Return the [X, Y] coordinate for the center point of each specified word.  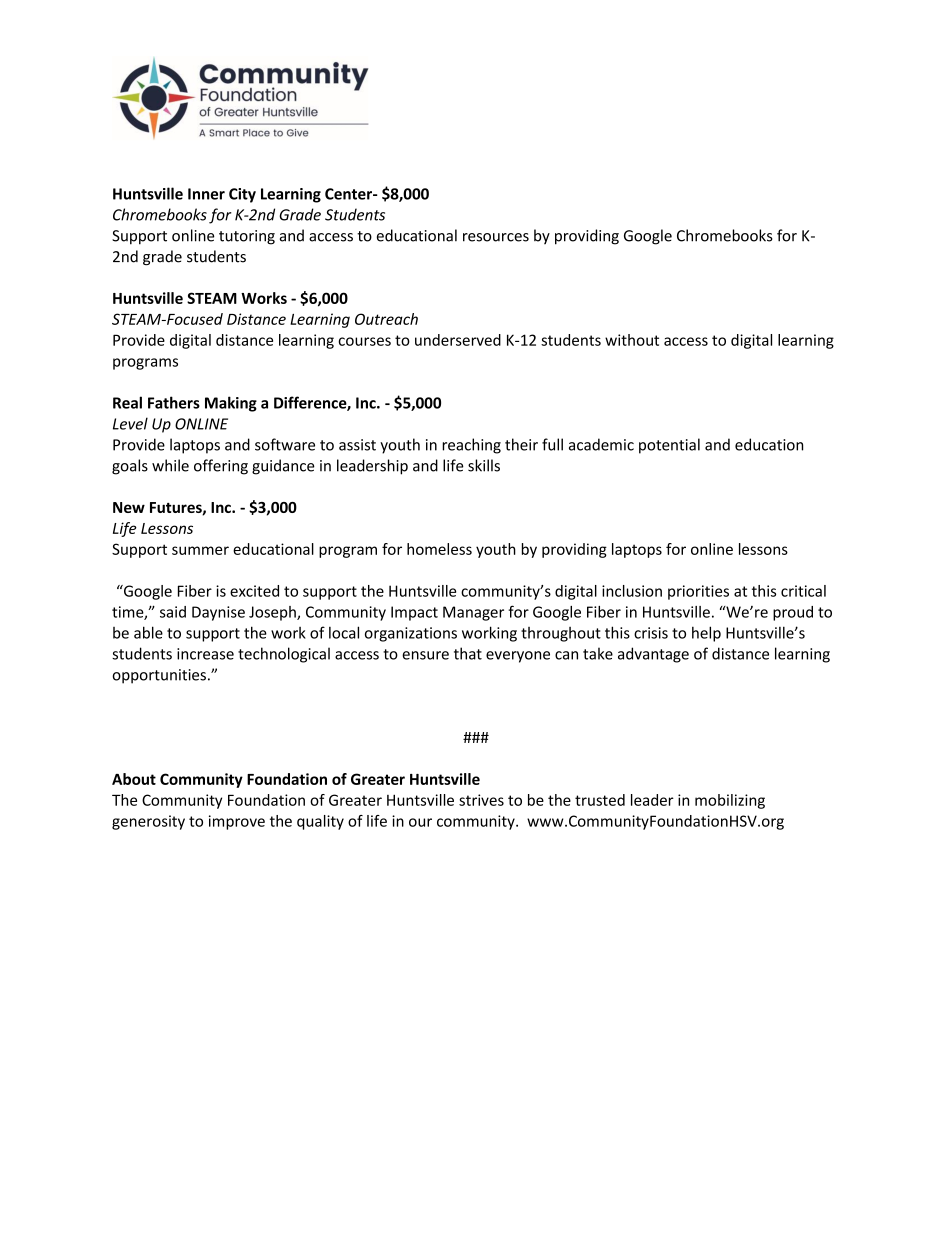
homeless [439, 549]
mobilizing [730, 801]
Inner [206, 194]
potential [669, 446]
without [632, 340]
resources [496, 237]
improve [237, 822]
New [129, 507]
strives [481, 800]
